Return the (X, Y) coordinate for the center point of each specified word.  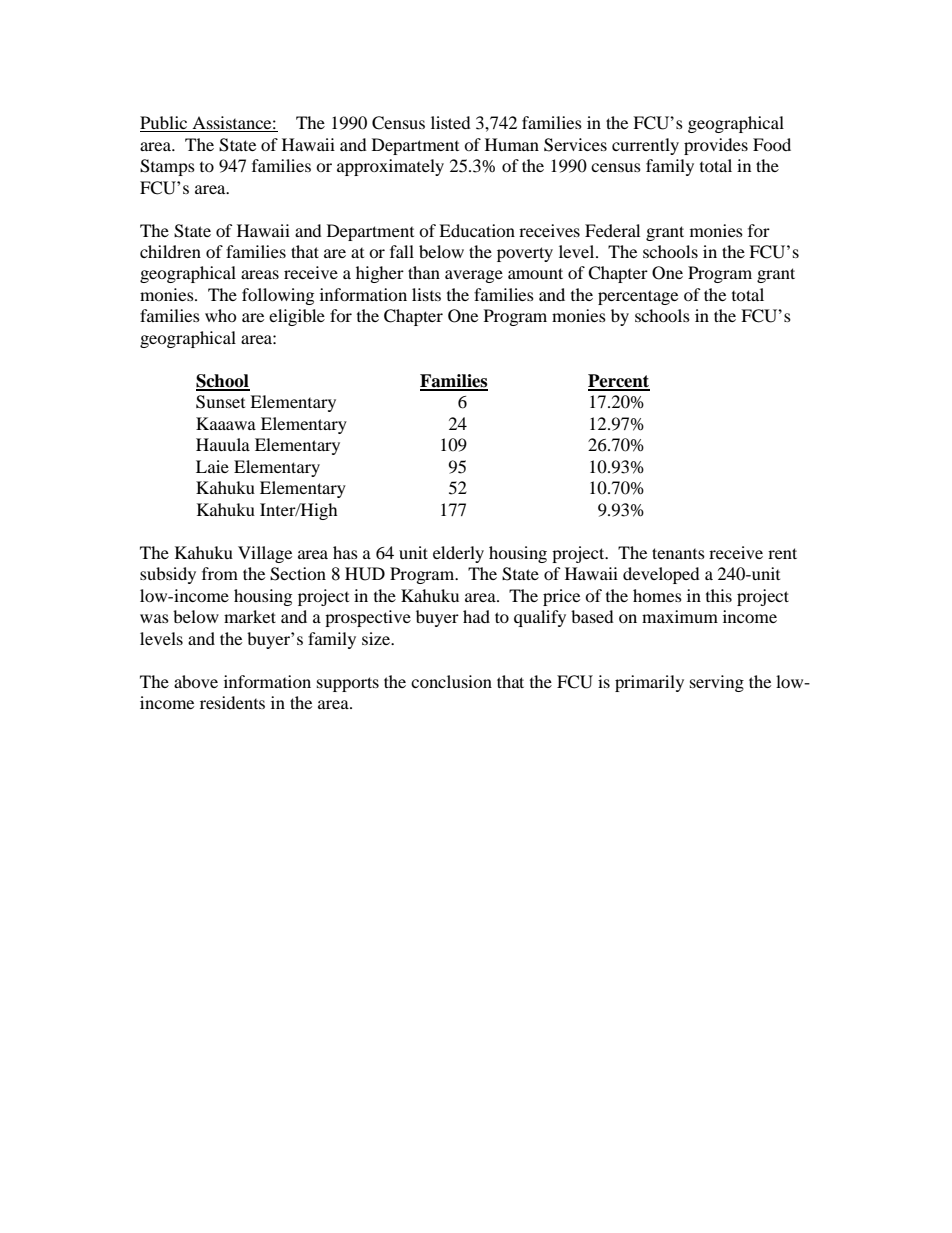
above (196, 681)
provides (716, 146)
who (221, 315)
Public (165, 124)
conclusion (451, 681)
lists (426, 294)
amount (535, 273)
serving (717, 683)
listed (451, 122)
